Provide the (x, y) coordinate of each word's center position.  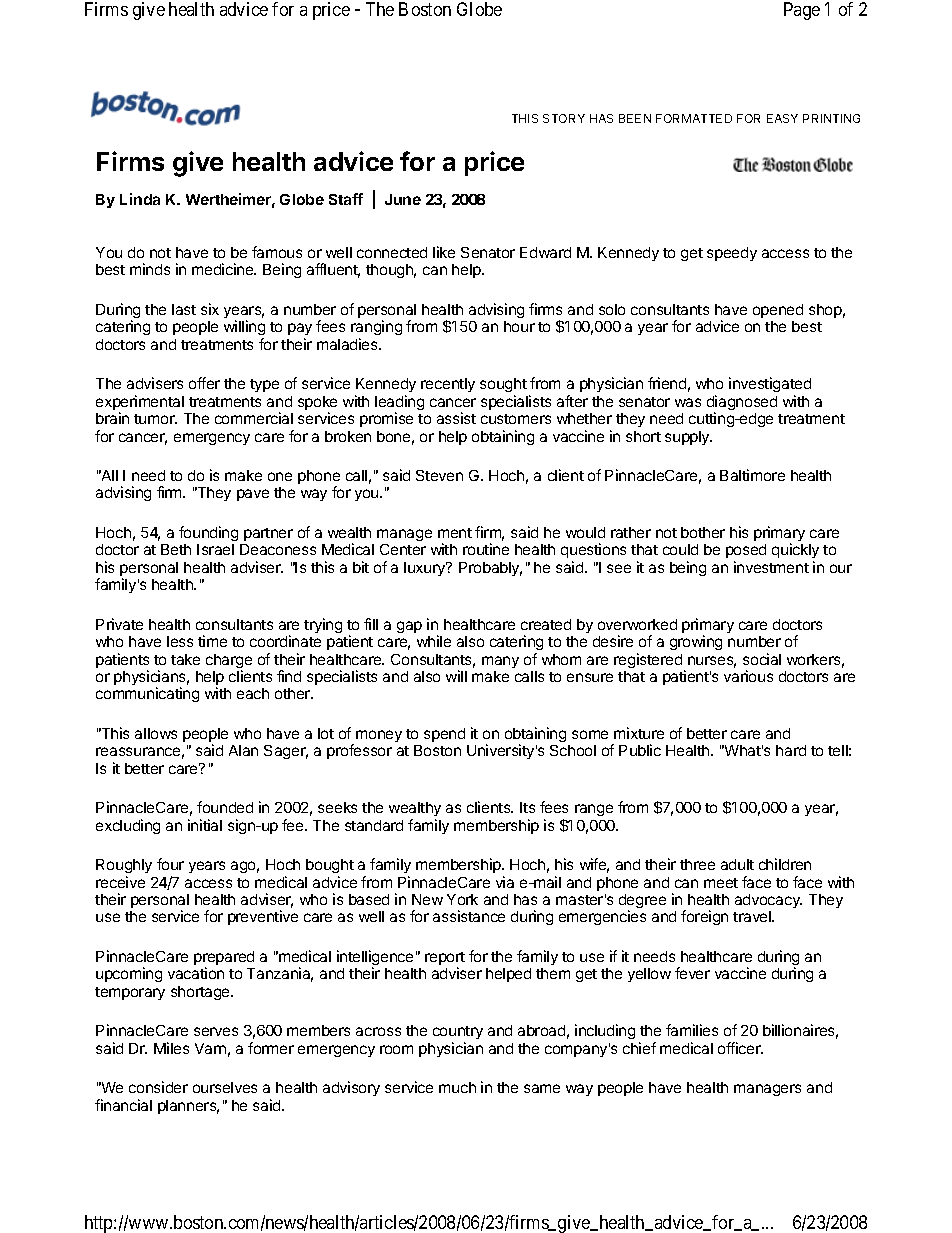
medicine (224, 269)
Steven (439, 475)
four (170, 864)
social (762, 659)
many (500, 662)
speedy (732, 254)
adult (737, 864)
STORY (564, 118)
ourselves (225, 1087)
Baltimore (752, 475)
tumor (155, 419)
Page (802, 11)
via (505, 882)
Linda (140, 199)
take (185, 659)
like (444, 252)
